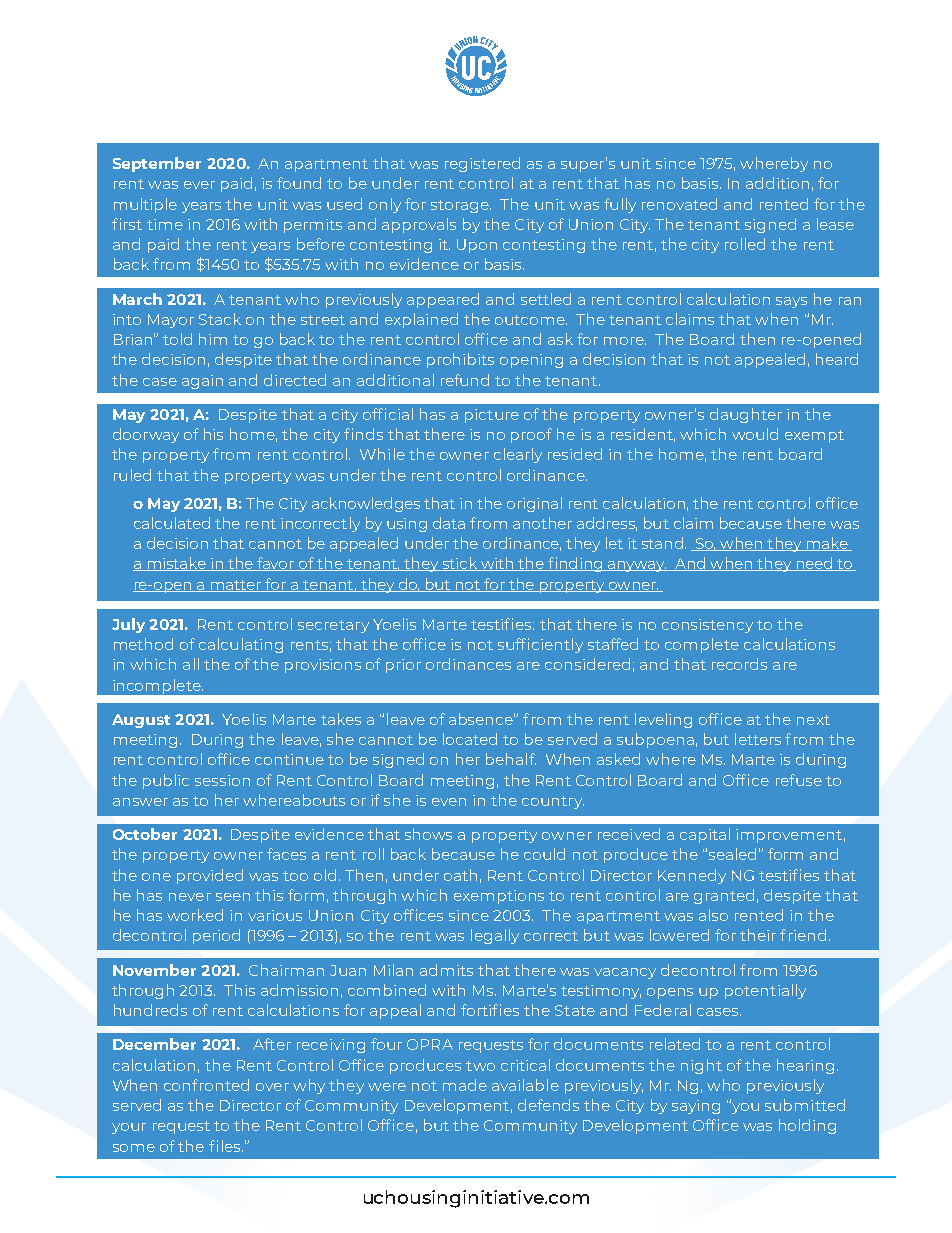 This image has height=1233, width=952. Describe the element at coordinates (465, 1085) in the image. I see `made` at that location.
